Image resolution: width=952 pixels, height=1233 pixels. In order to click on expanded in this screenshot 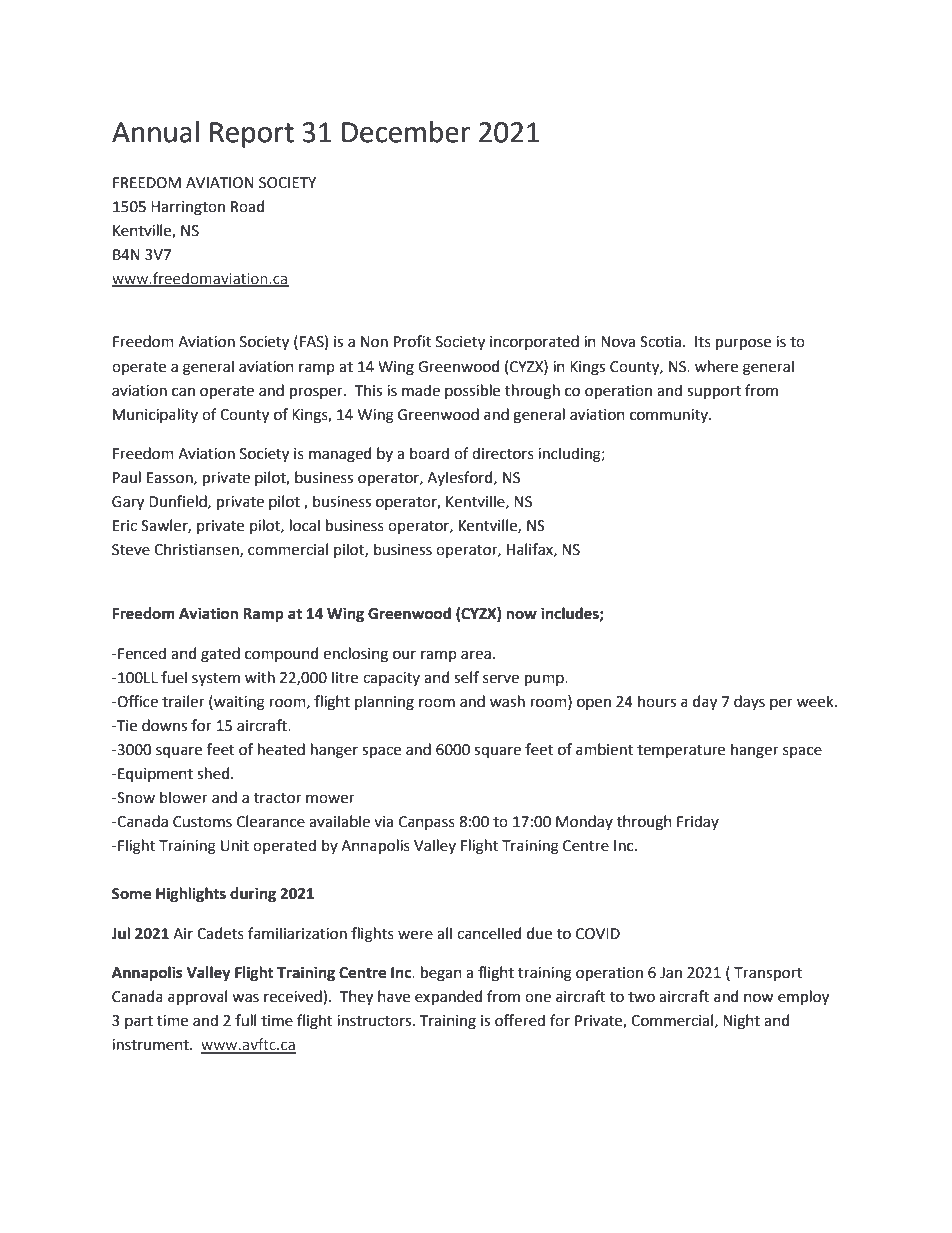, I will do `click(448, 997)`.
